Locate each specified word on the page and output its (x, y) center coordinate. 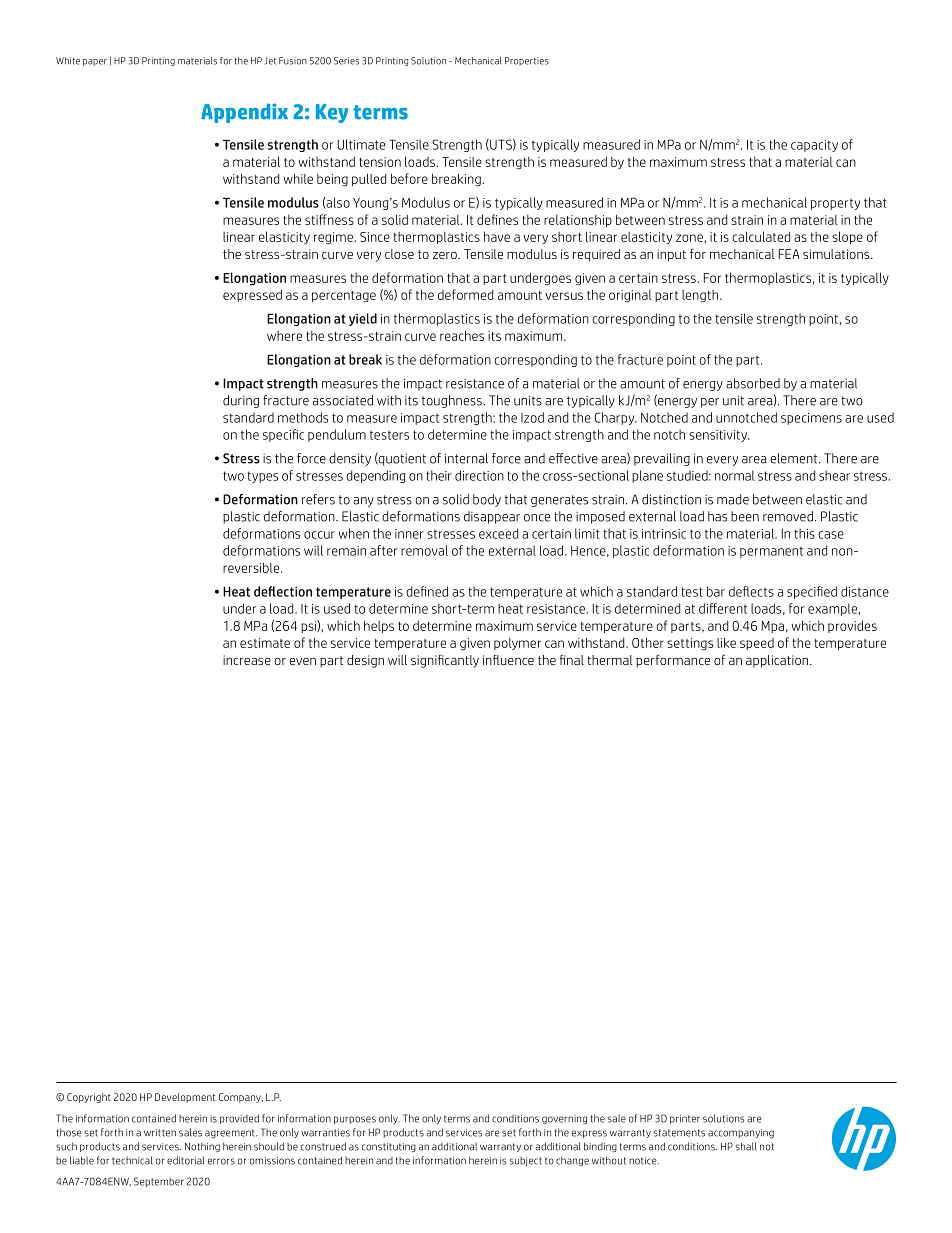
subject (526, 1161)
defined (427, 591)
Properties (527, 61)
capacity (814, 146)
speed (757, 644)
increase (247, 660)
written (160, 1133)
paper (95, 62)
